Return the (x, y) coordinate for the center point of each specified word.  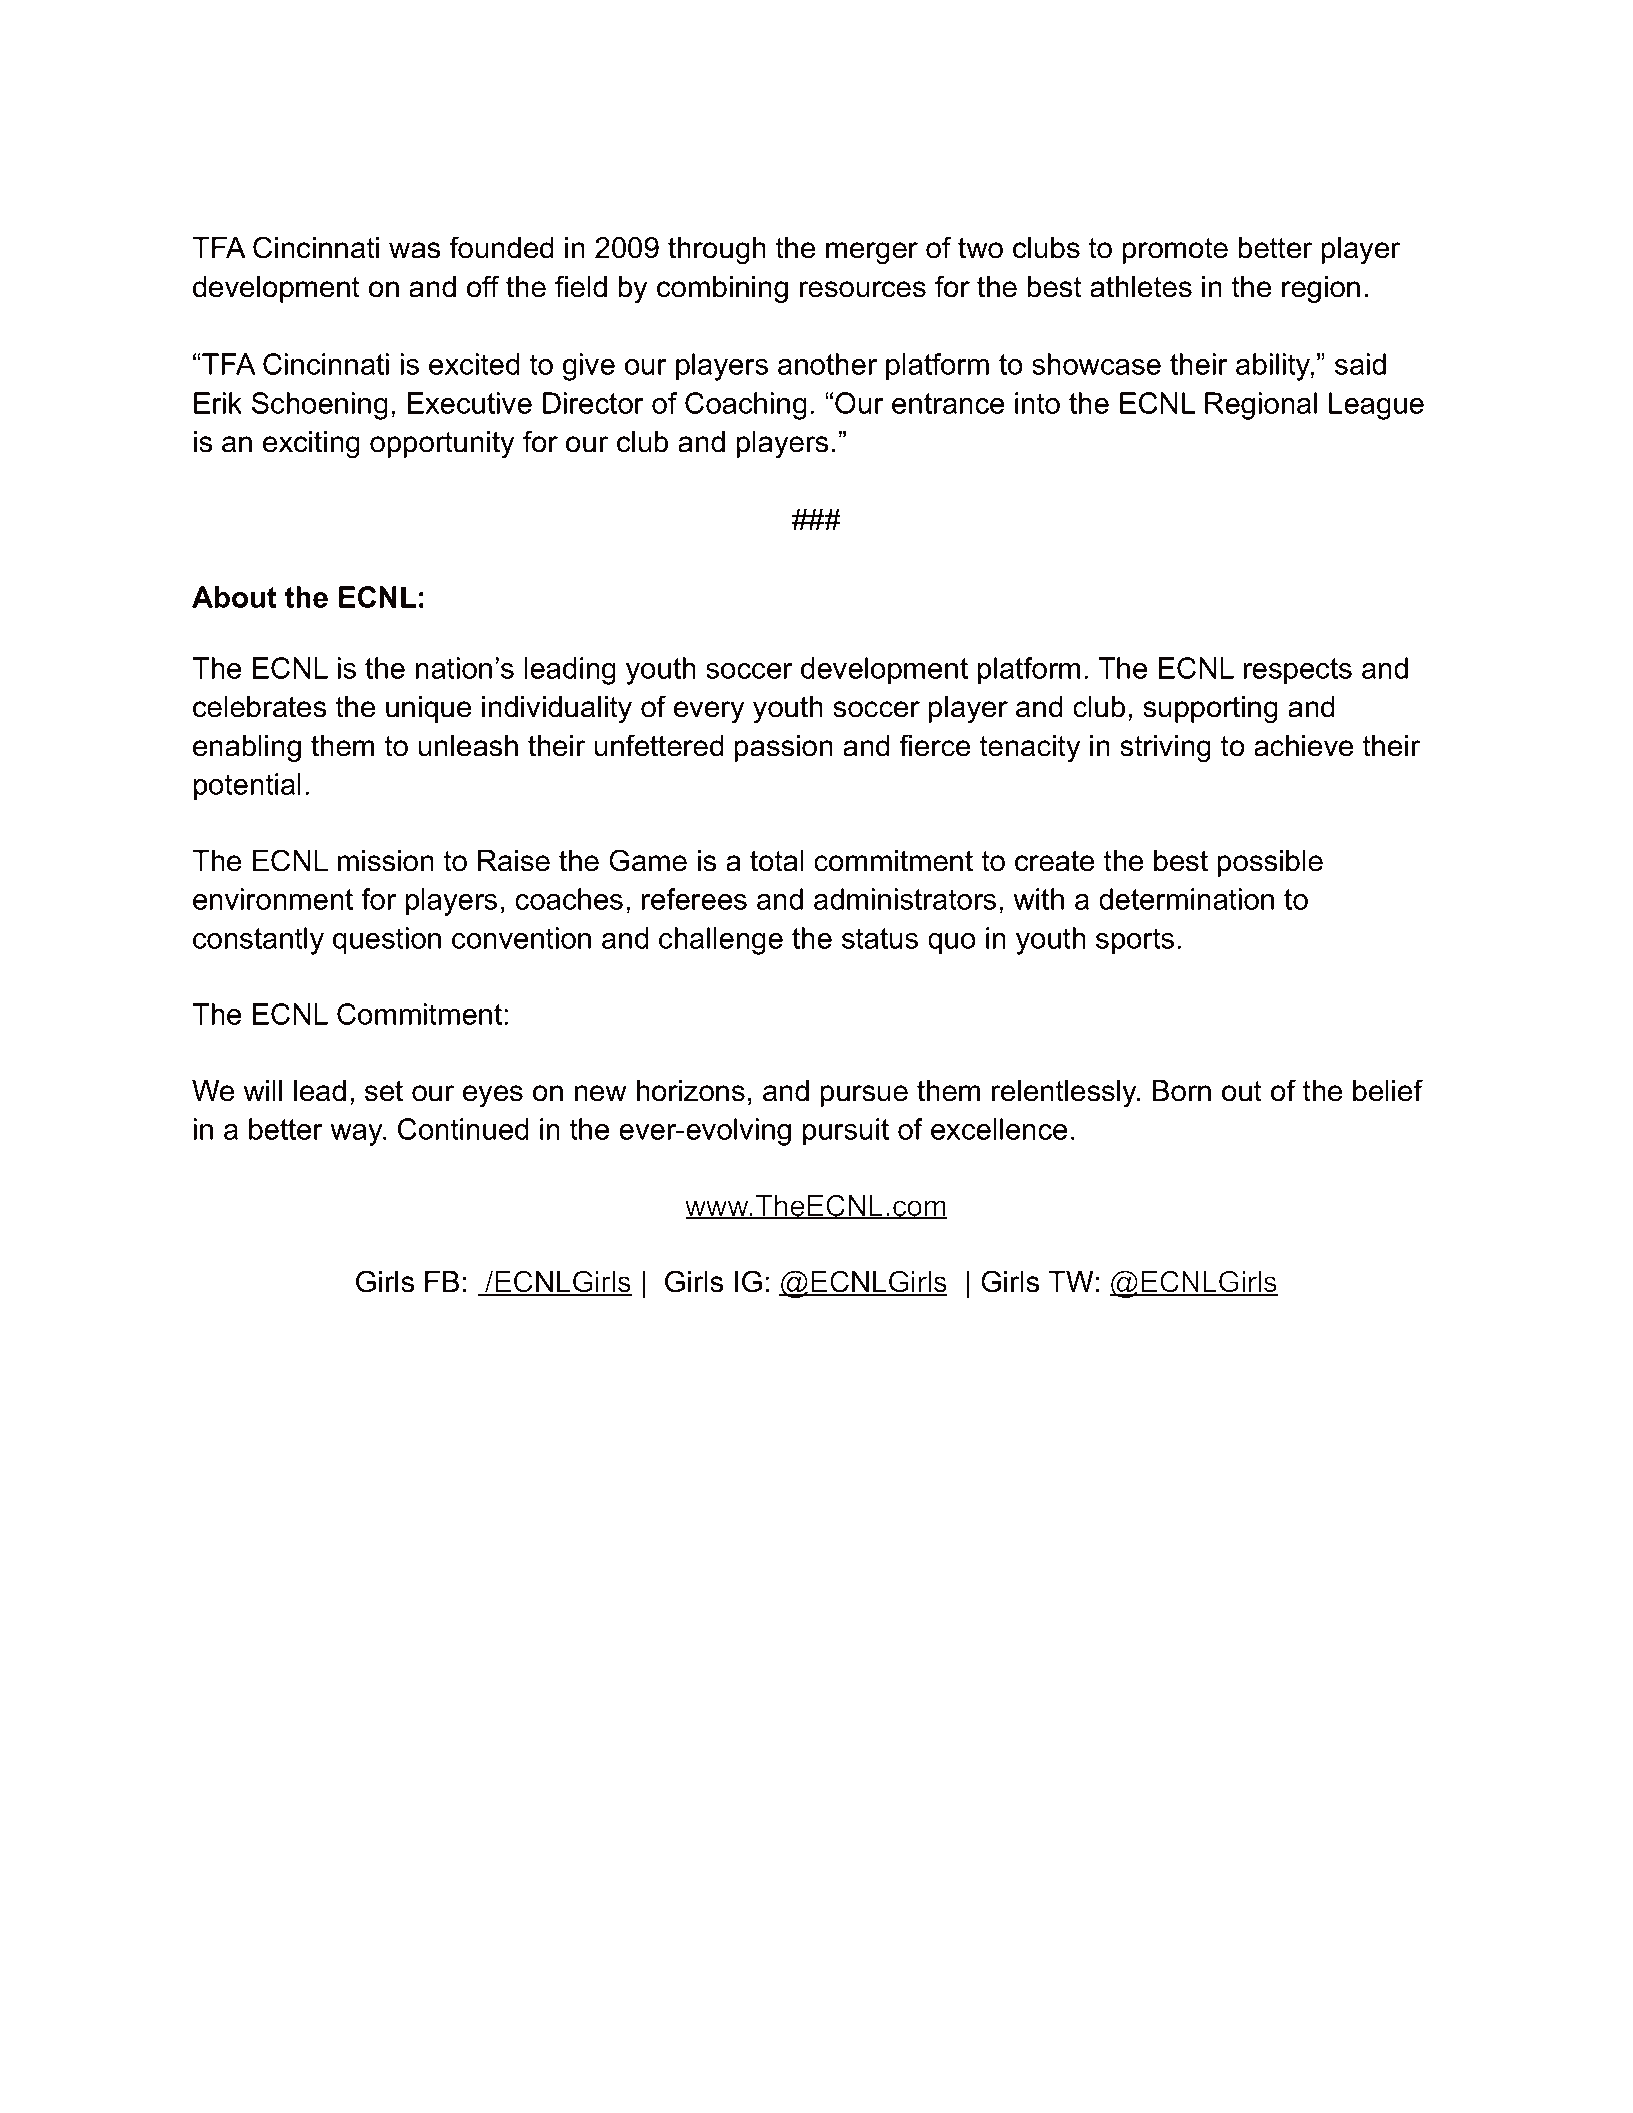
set (384, 1091)
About (234, 597)
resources (863, 289)
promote (1175, 251)
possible (1270, 863)
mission (386, 861)
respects (1298, 671)
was (414, 250)
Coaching (746, 406)
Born (1182, 1091)
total (777, 861)
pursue (864, 1096)
